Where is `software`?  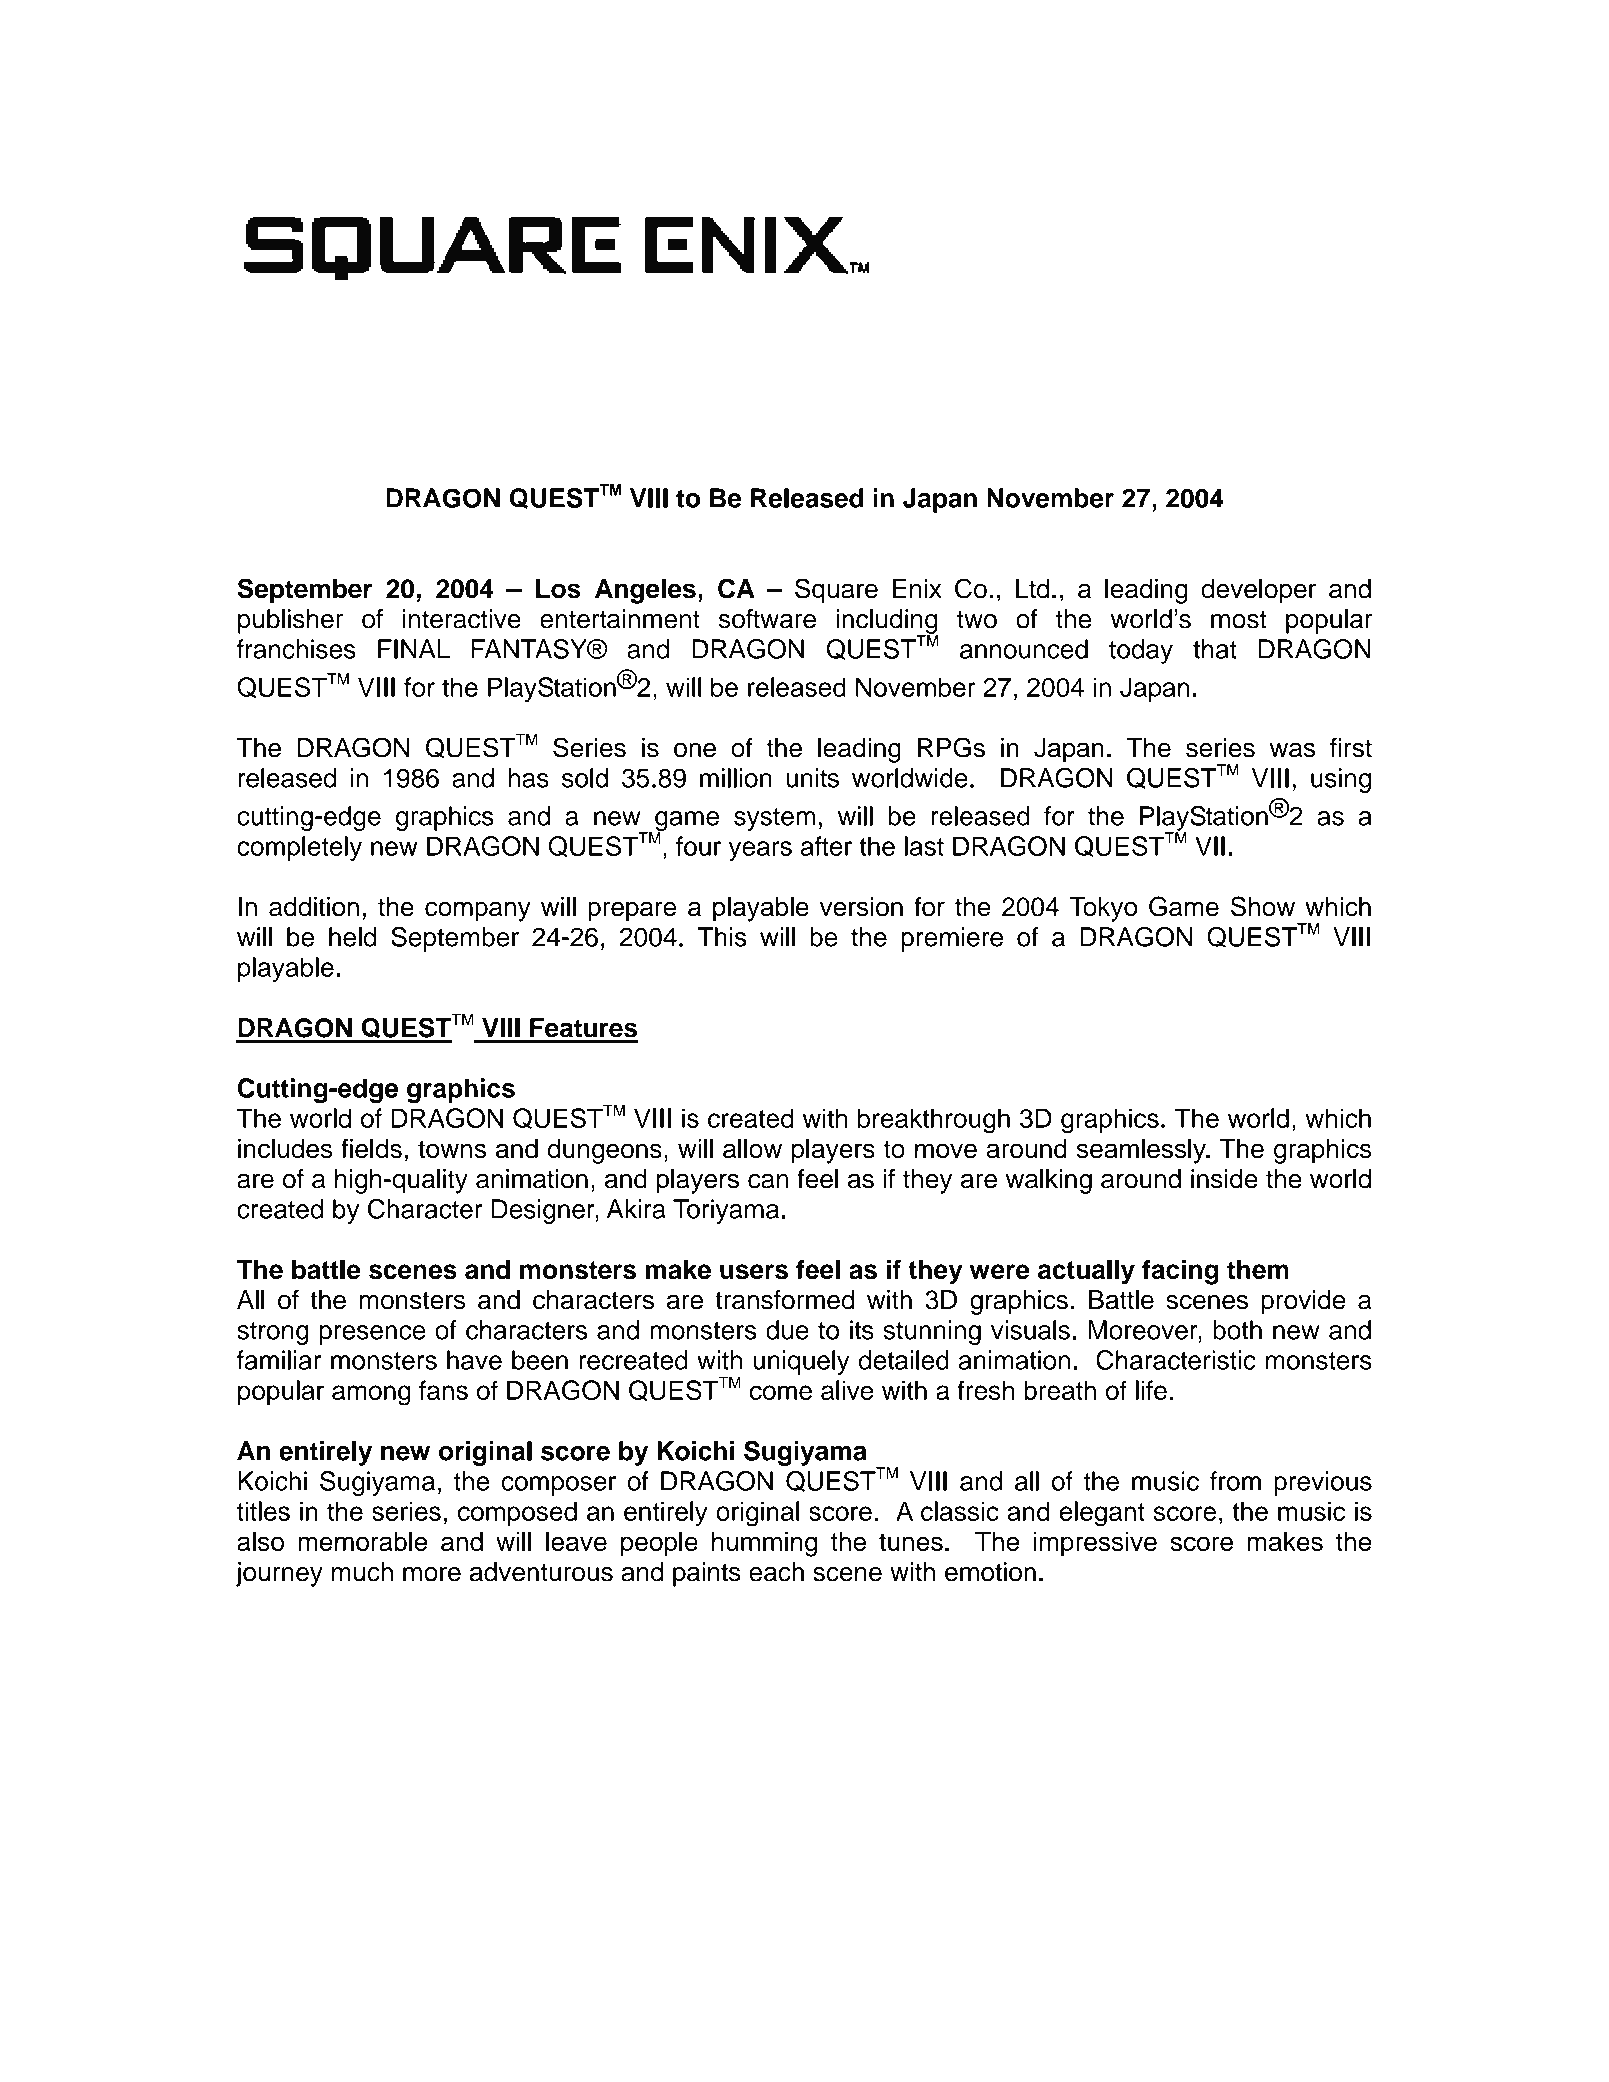 software is located at coordinates (767, 619).
